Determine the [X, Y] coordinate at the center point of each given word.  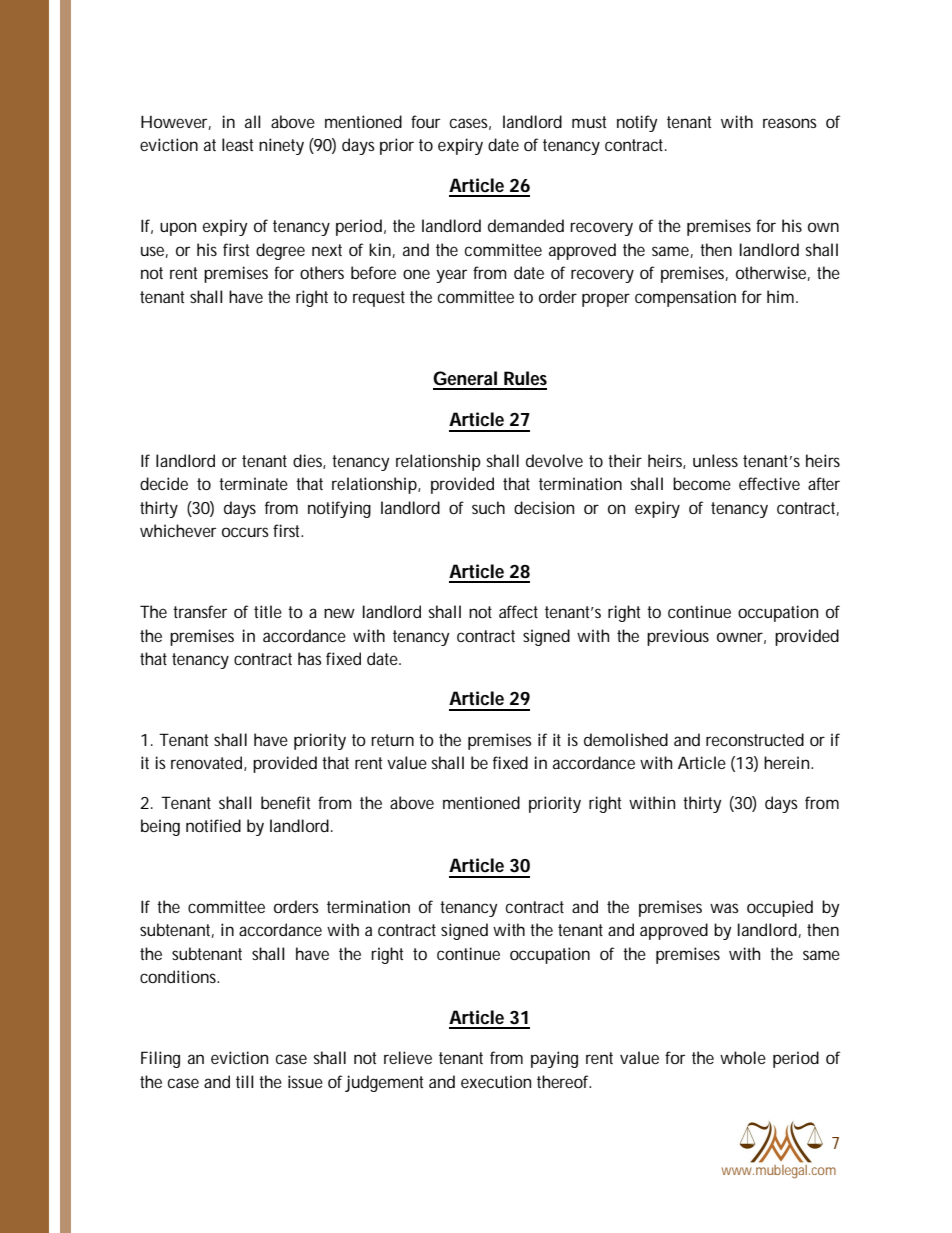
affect [518, 611]
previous [678, 637]
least [237, 144]
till [245, 1081]
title [268, 611]
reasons [790, 123]
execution [496, 1081]
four [425, 121]
